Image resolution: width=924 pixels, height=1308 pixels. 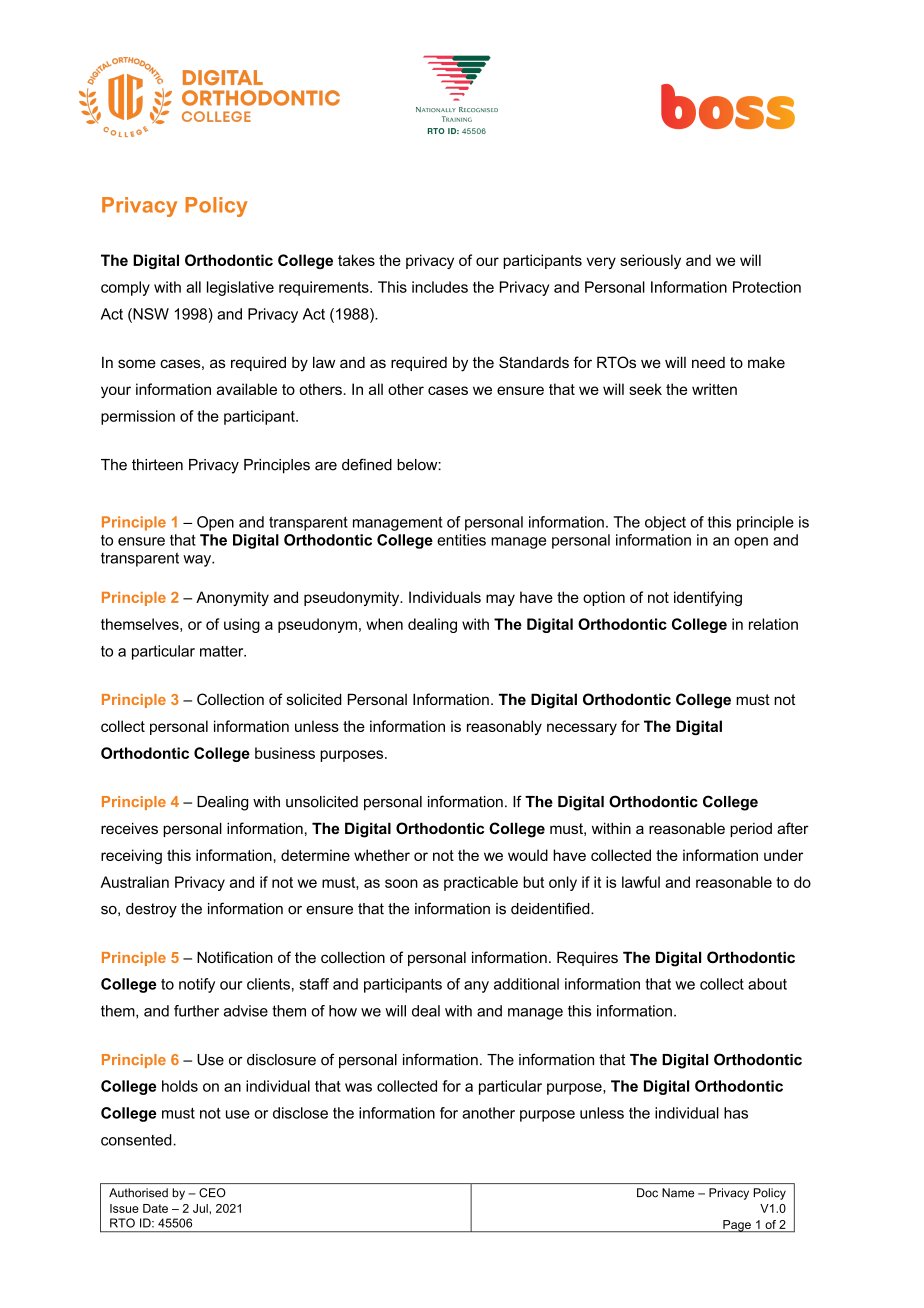 I want to click on practicable, so click(x=481, y=883).
